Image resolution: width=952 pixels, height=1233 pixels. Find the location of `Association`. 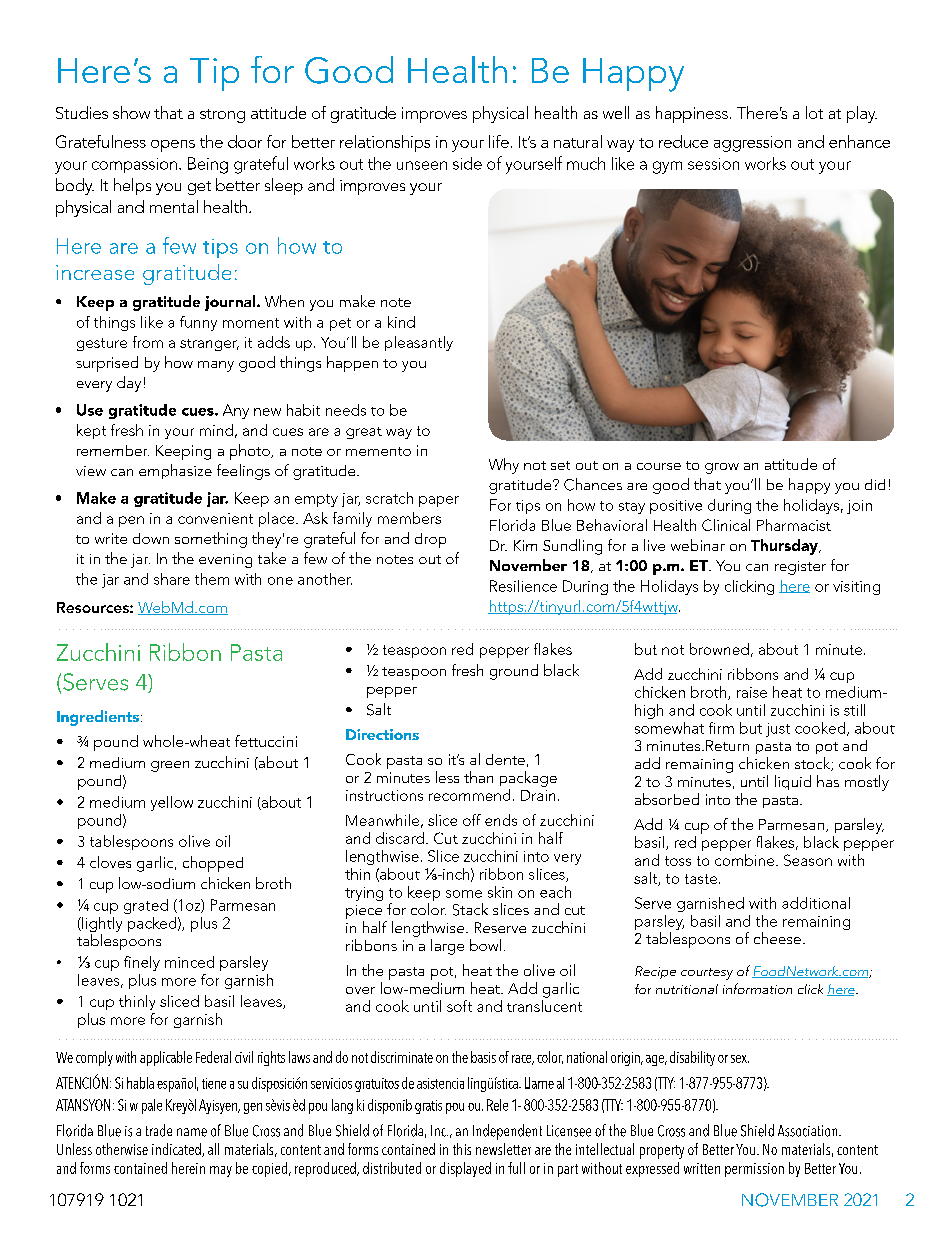

Association is located at coordinates (809, 1131).
